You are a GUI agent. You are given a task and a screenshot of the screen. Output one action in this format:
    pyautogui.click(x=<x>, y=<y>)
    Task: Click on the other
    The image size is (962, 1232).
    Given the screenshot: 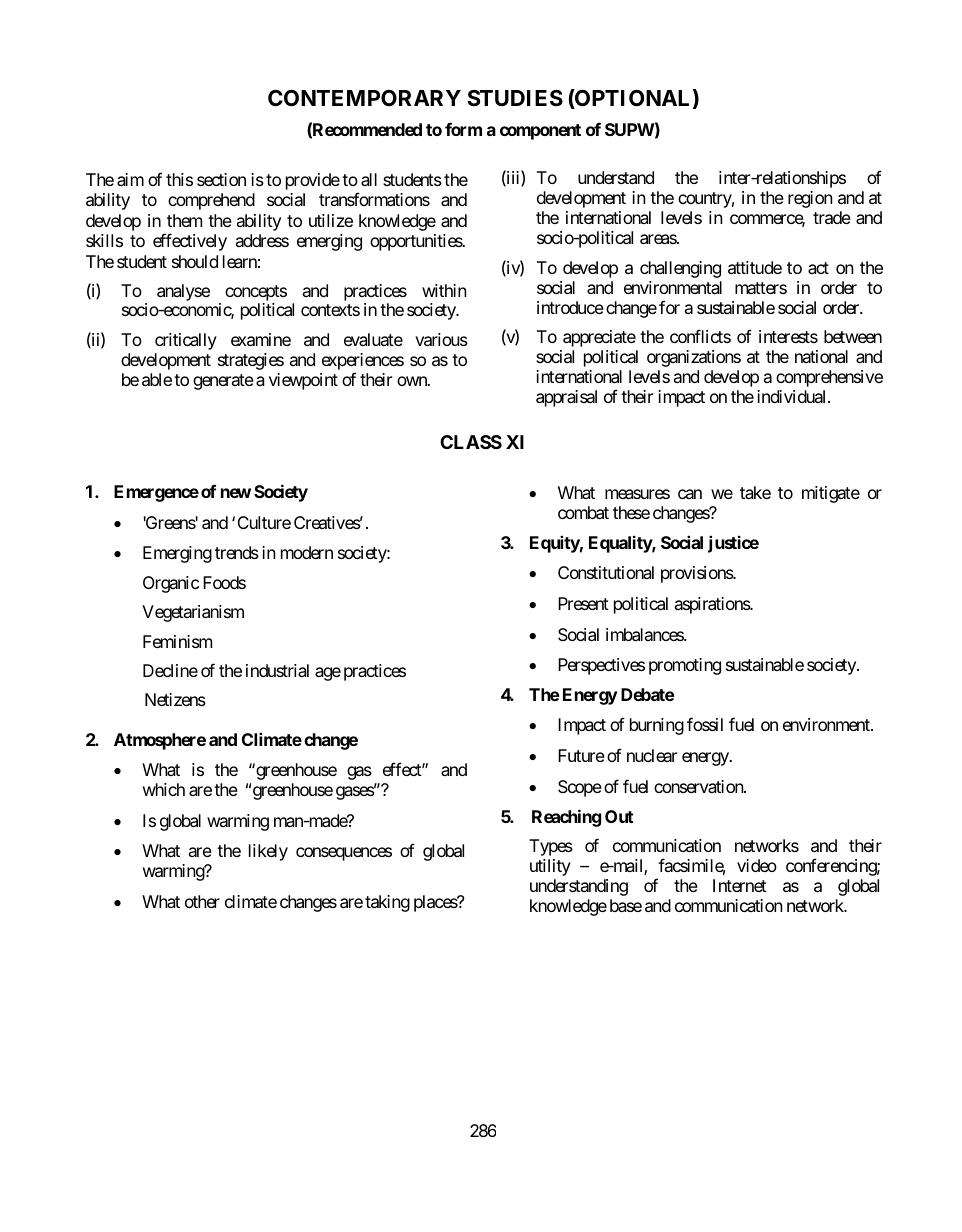 What is the action you would take?
    pyautogui.click(x=202, y=901)
